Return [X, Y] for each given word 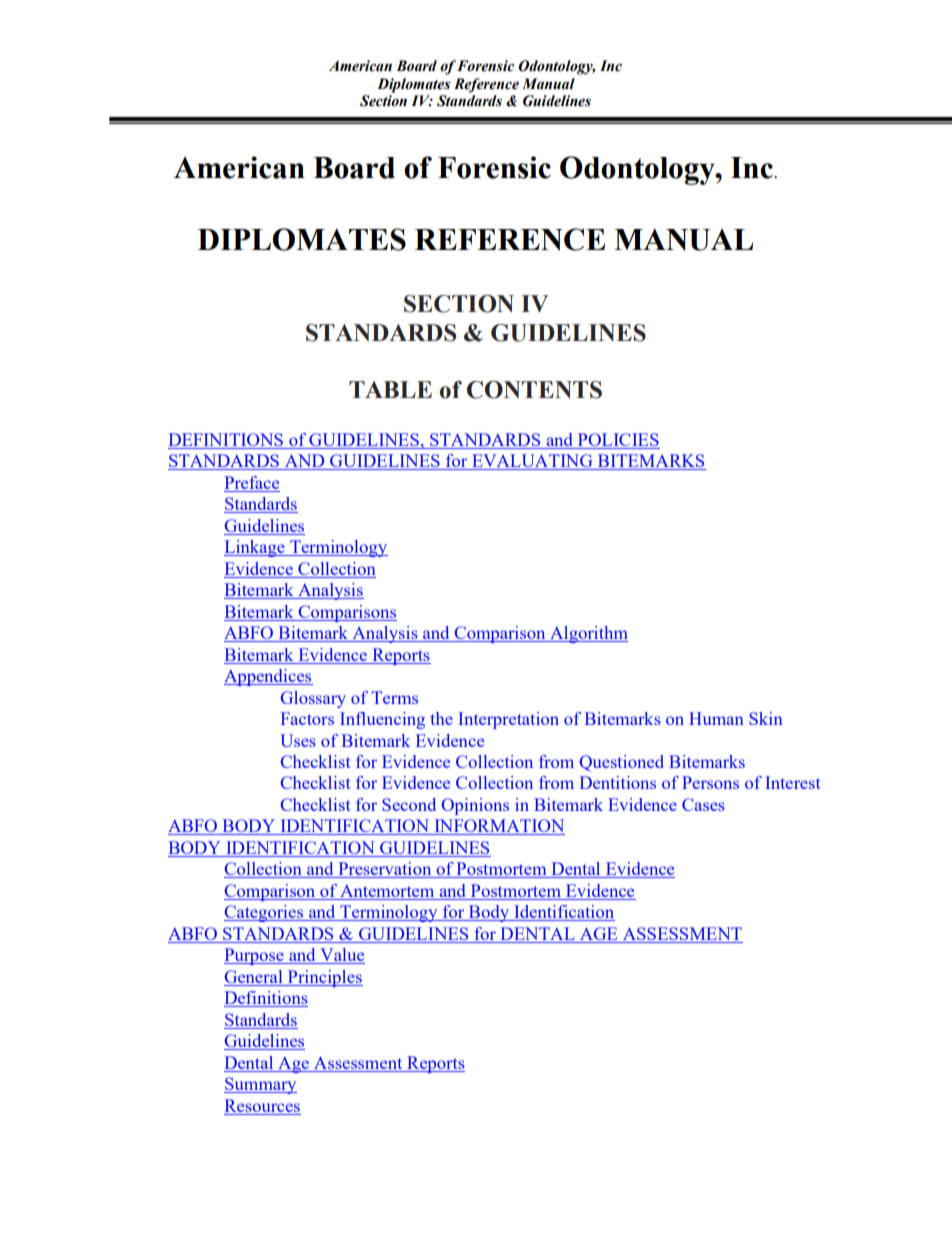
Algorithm [588, 634]
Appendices [268, 677]
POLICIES [618, 439]
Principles [324, 978]
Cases [703, 804]
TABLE [390, 389]
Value [341, 956]
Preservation [385, 870]
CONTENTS [534, 390]
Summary [260, 1085]
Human [716, 718]
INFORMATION [498, 827]
